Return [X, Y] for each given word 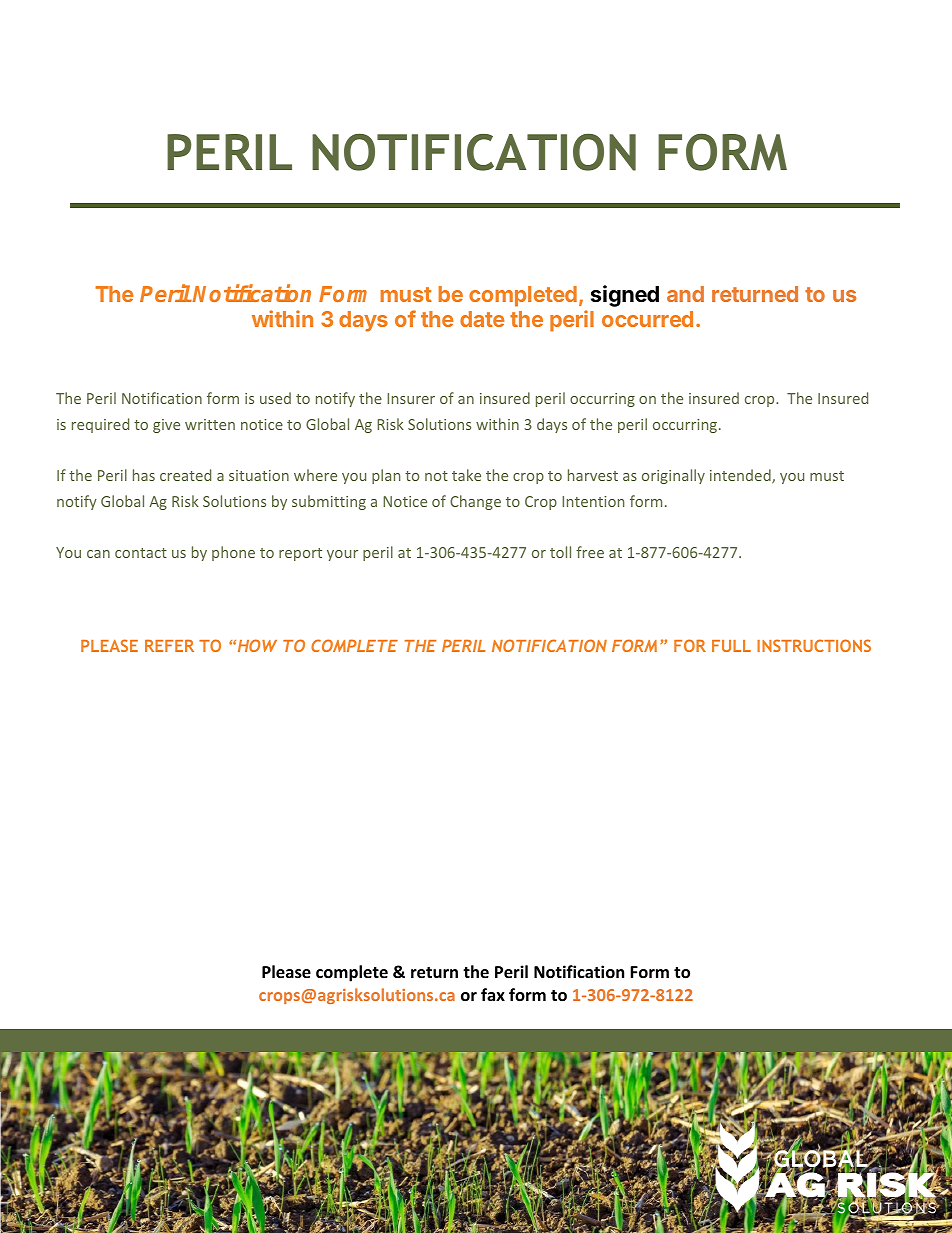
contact [141, 553]
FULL [731, 646]
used [275, 398]
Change [475, 502]
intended [741, 476]
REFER [169, 645]
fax [493, 994]
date [482, 319]
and [685, 294]
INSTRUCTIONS [814, 645]
